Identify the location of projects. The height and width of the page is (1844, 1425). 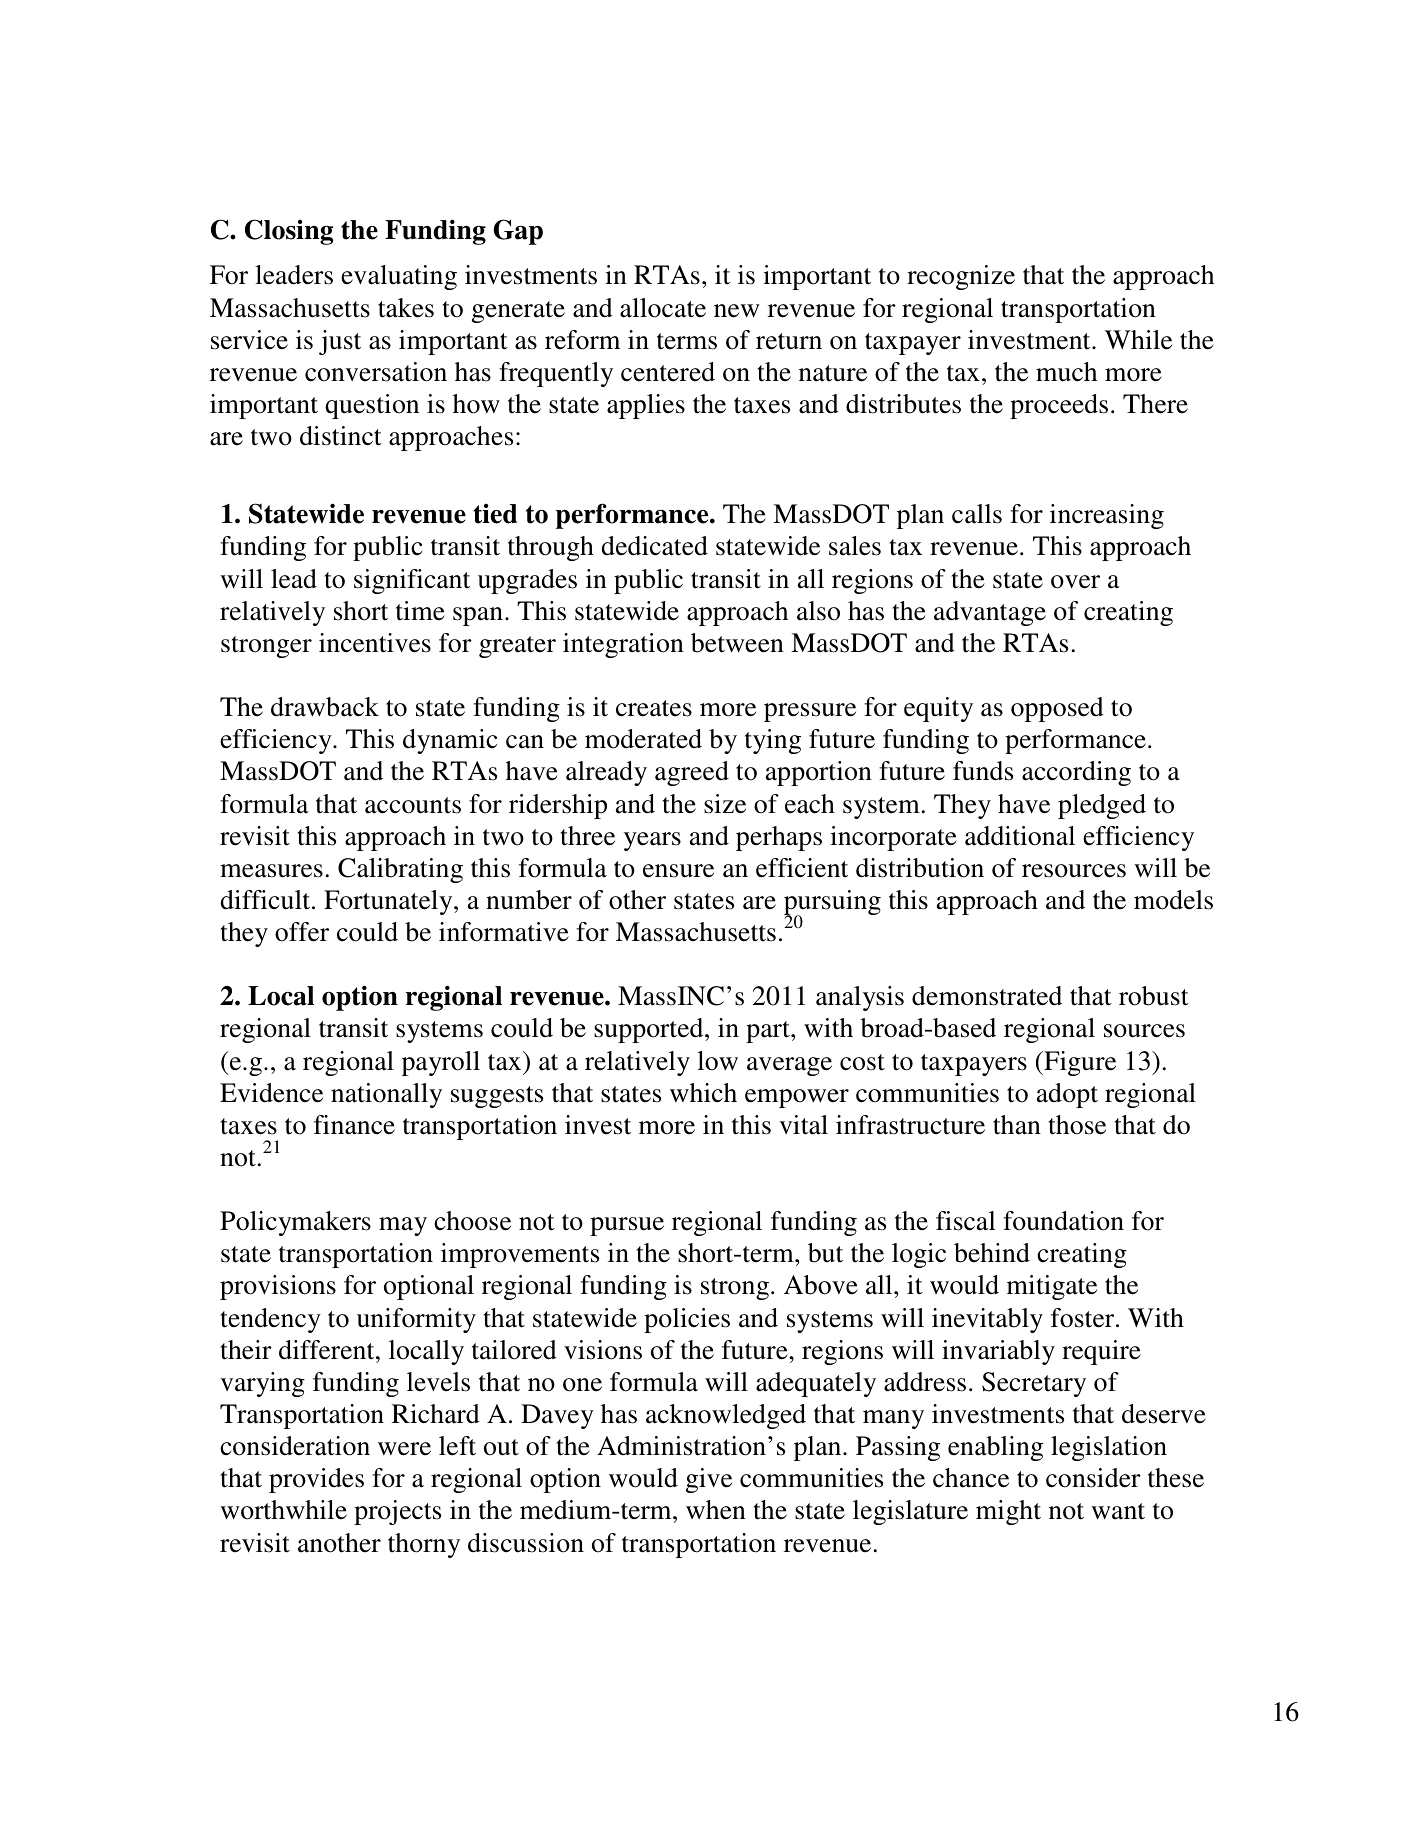
(397, 1512).
